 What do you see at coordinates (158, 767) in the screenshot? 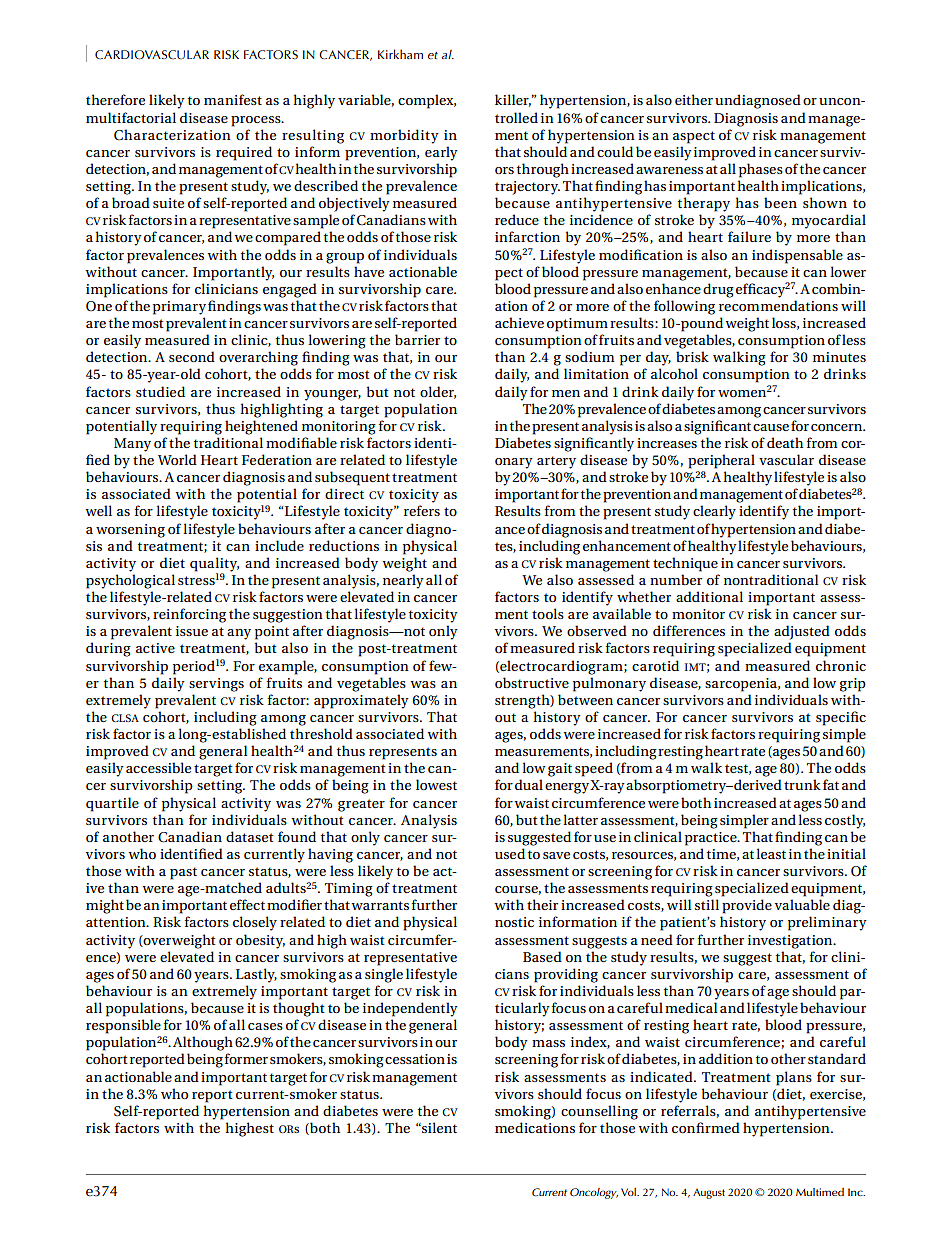
I see `accessible` at bounding box center [158, 767].
